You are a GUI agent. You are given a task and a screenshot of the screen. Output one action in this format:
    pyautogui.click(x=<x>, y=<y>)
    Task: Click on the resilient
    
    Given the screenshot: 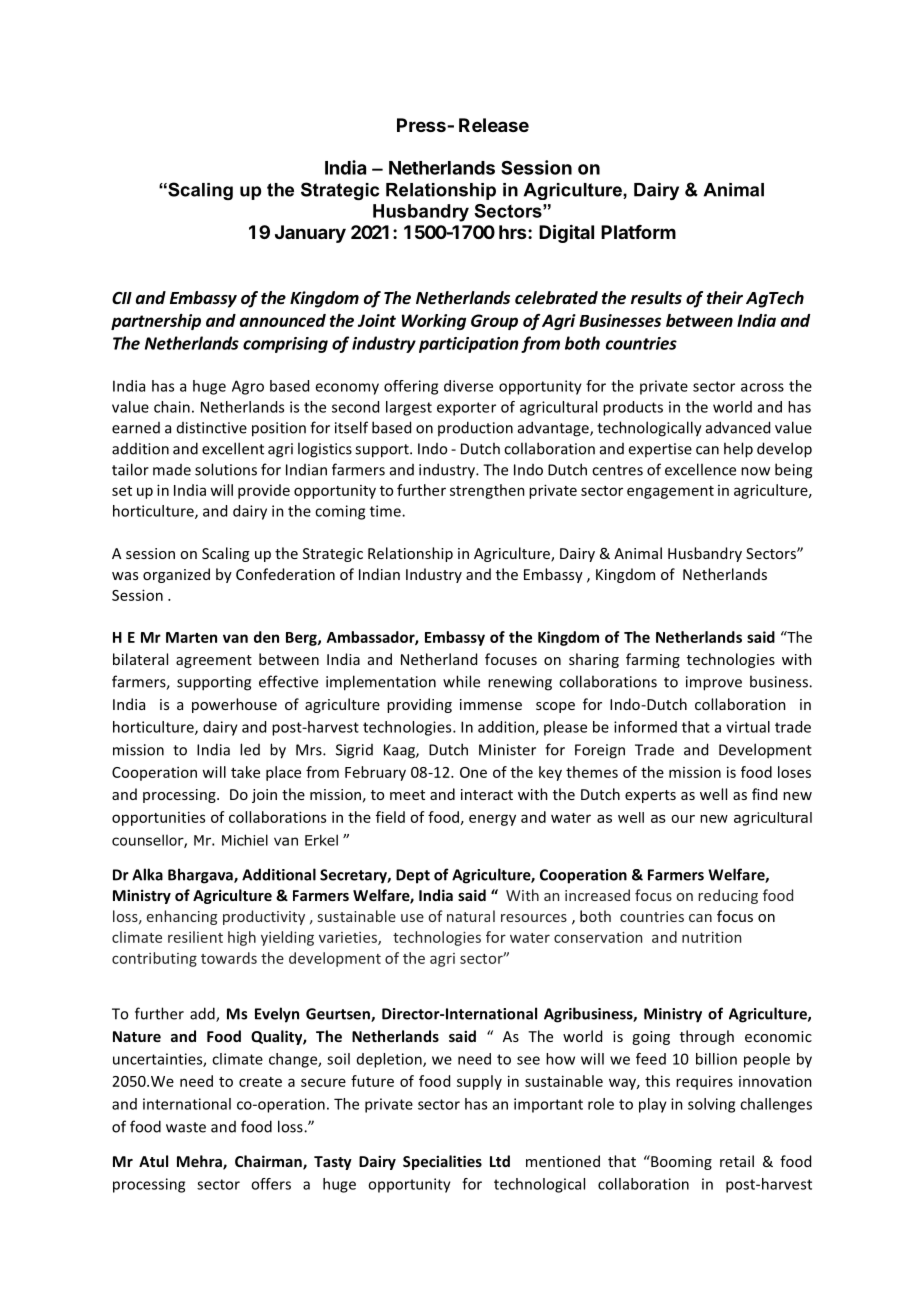 What is the action you would take?
    pyautogui.click(x=195, y=937)
